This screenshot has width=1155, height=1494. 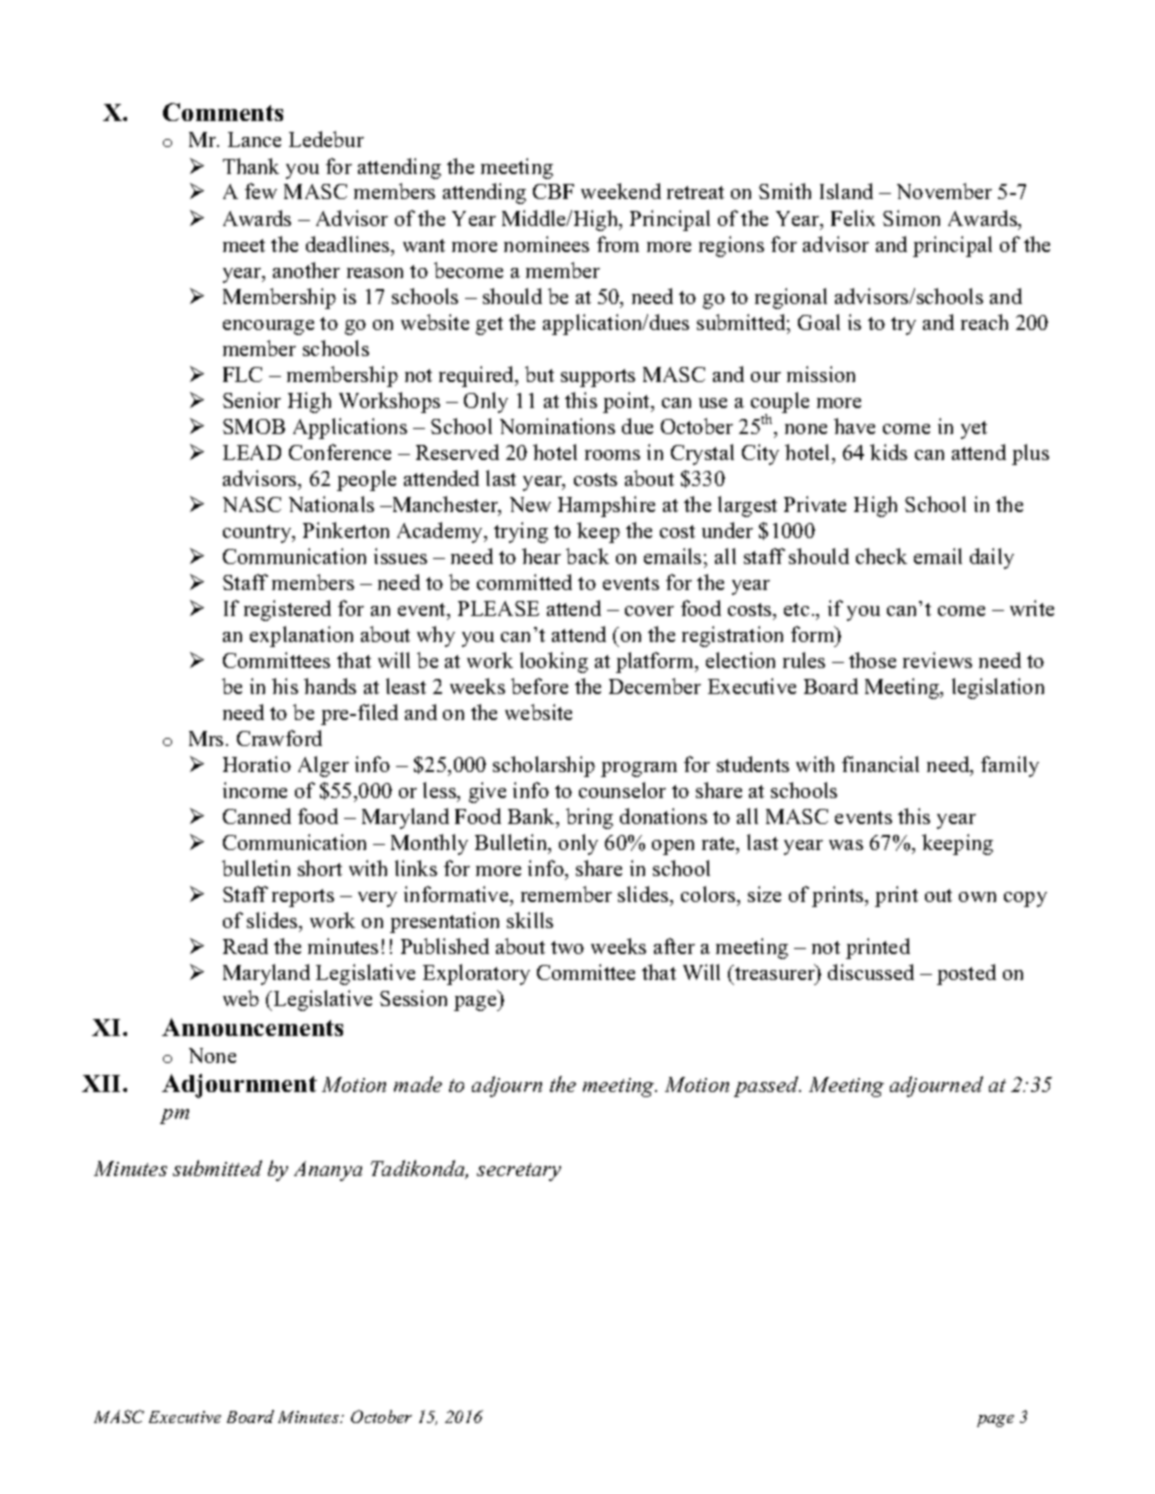 What do you see at coordinates (530, 920) in the screenshot?
I see `skills` at bounding box center [530, 920].
